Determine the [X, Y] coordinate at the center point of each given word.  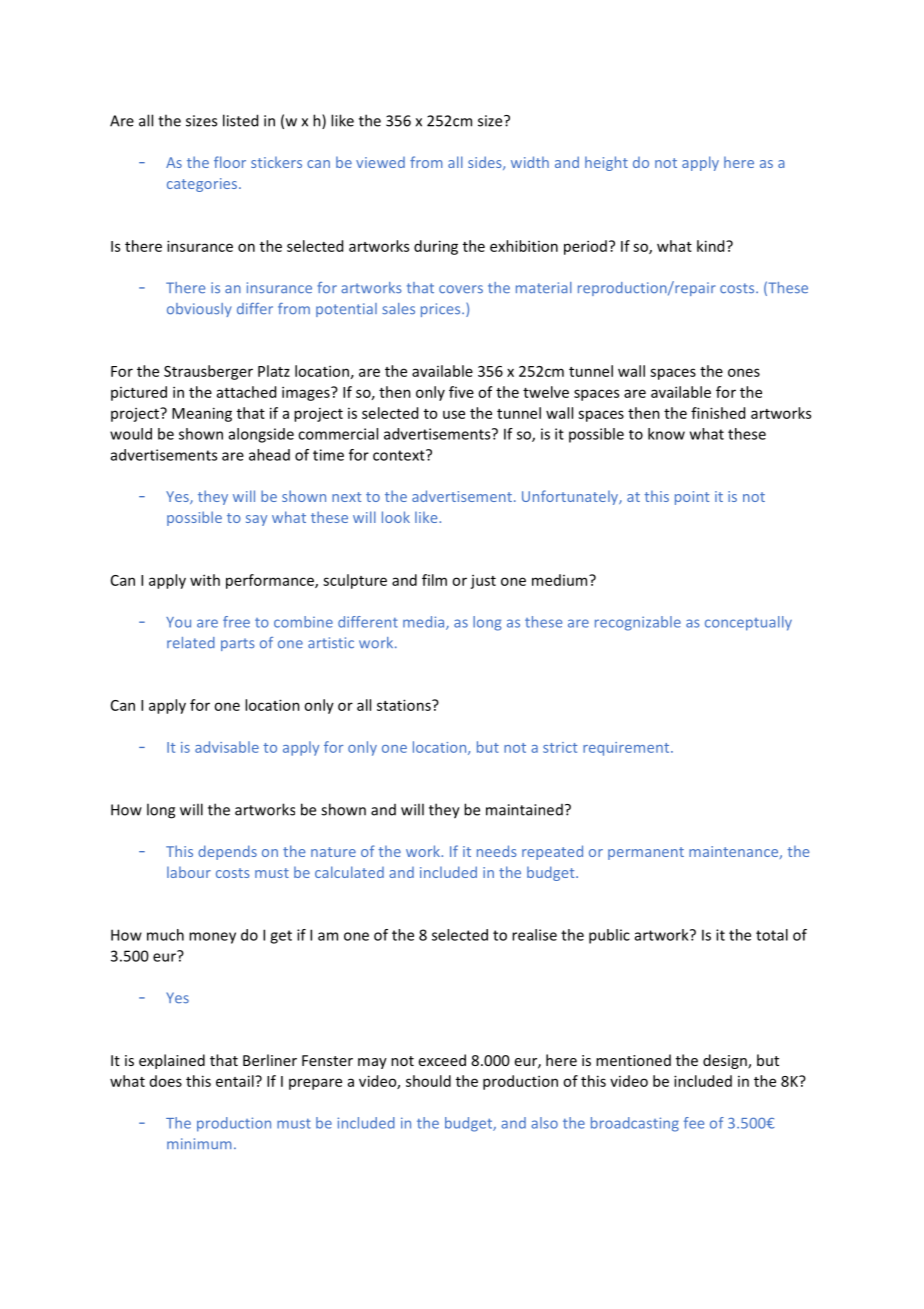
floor [230, 162]
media [425, 623]
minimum [199, 1143]
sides [486, 163]
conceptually [748, 623]
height [606, 163]
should [428, 1081]
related [191, 643]
